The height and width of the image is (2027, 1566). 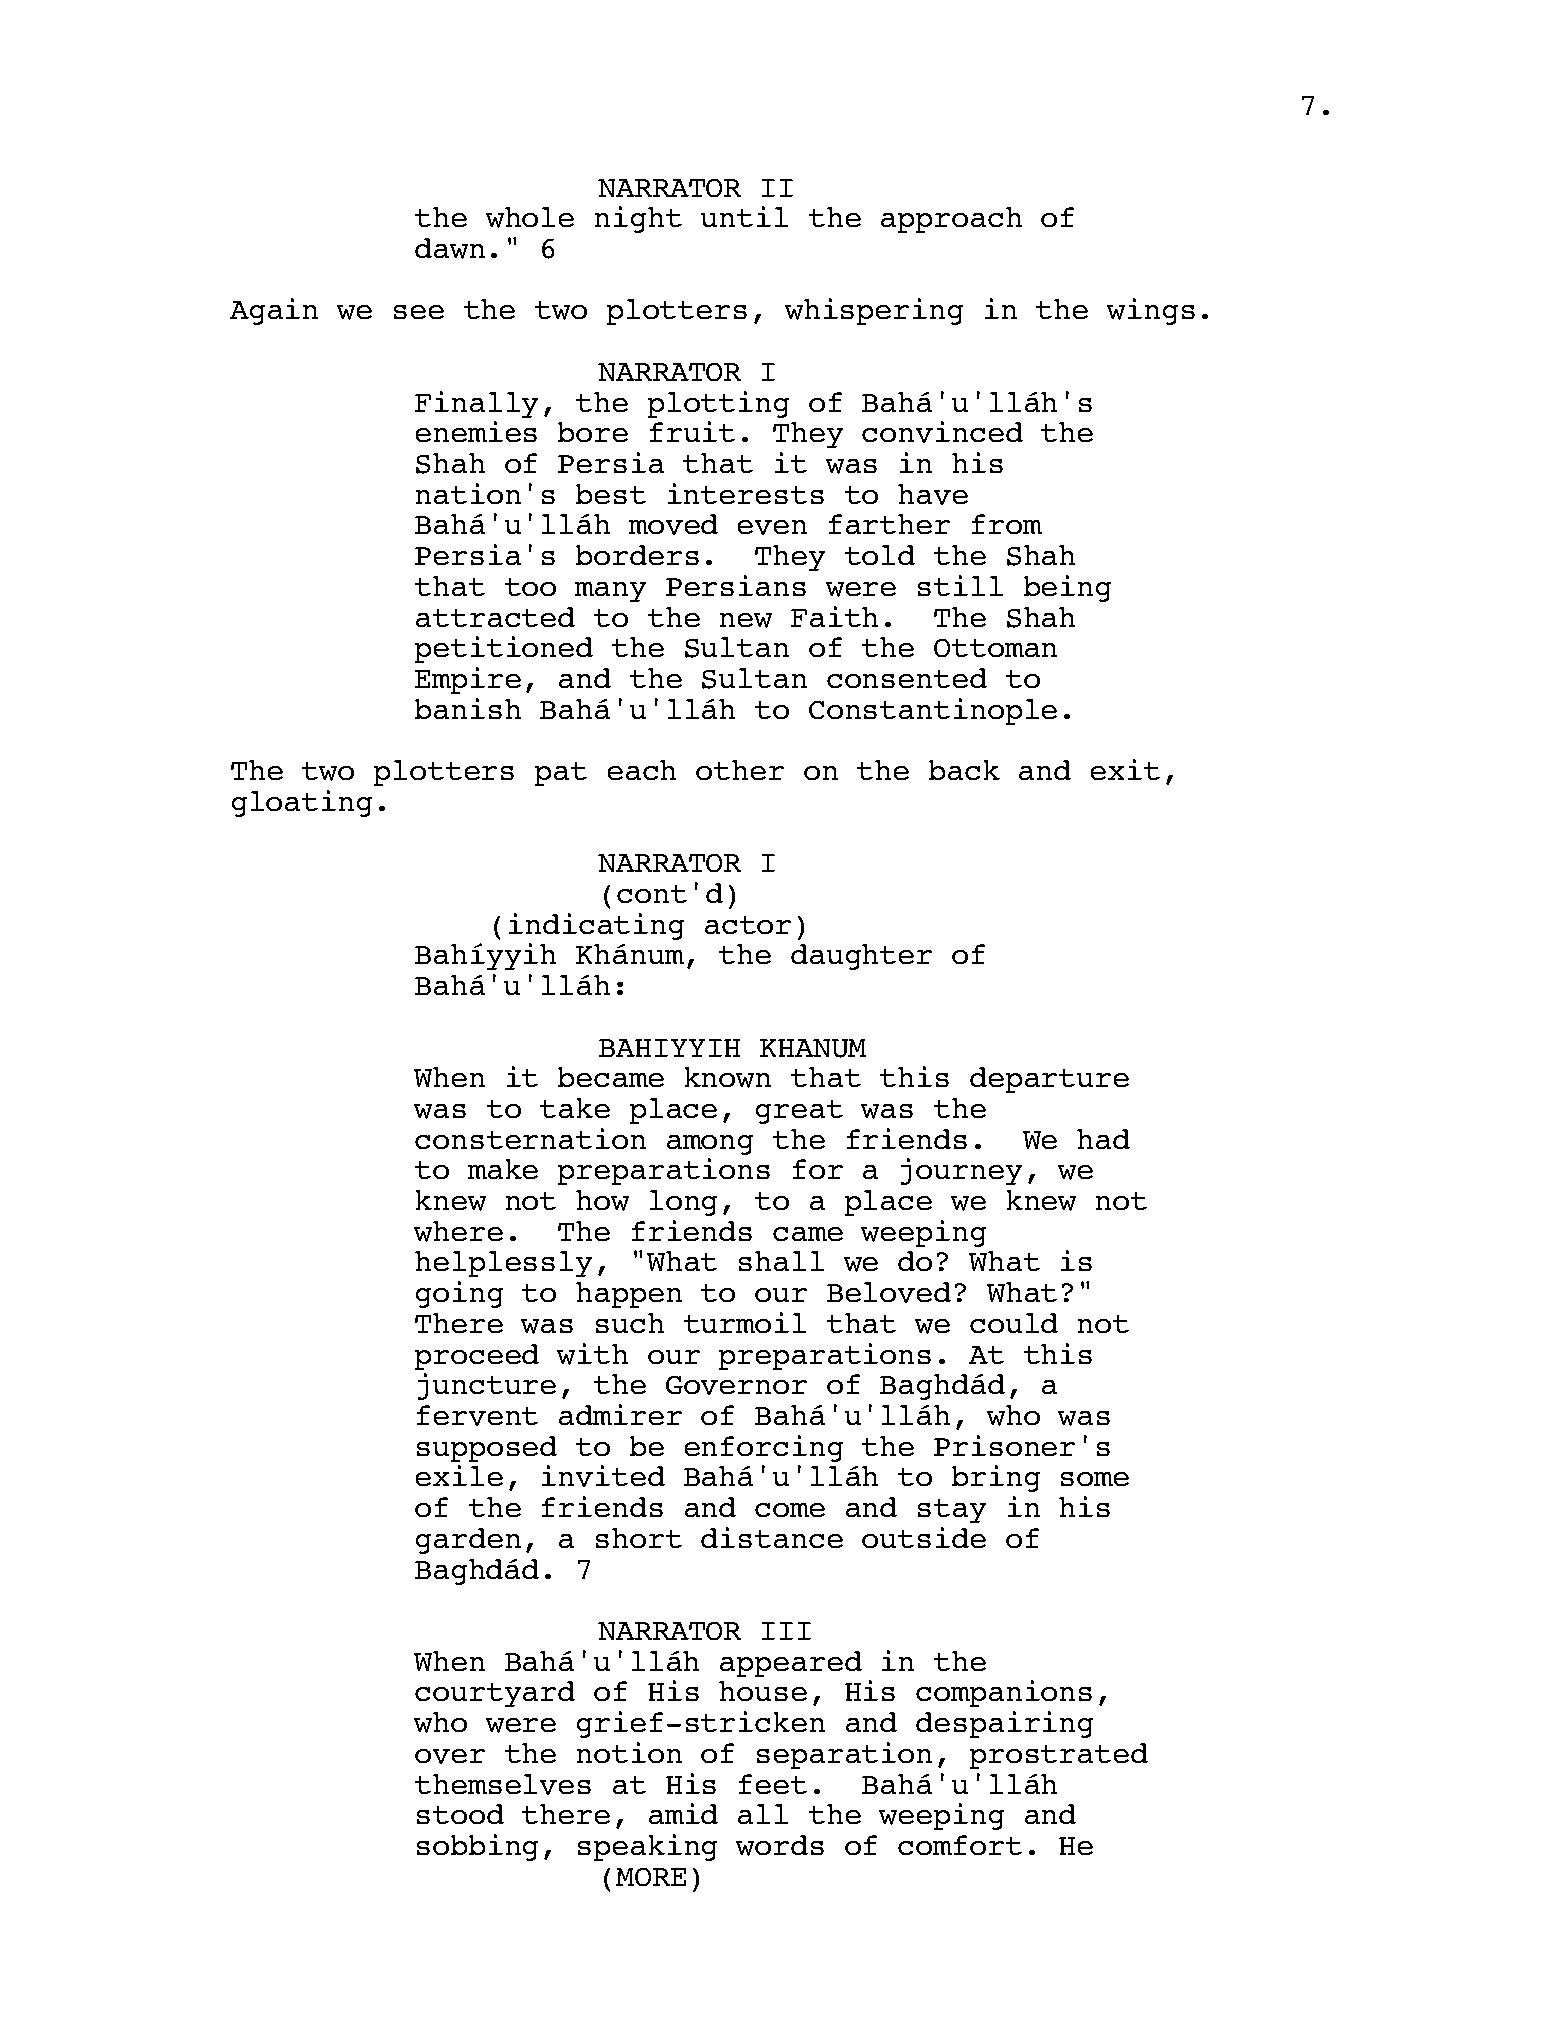 What do you see at coordinates (683, 1813) in the image?
I see `amid` at bounding box center [683, 1813].
